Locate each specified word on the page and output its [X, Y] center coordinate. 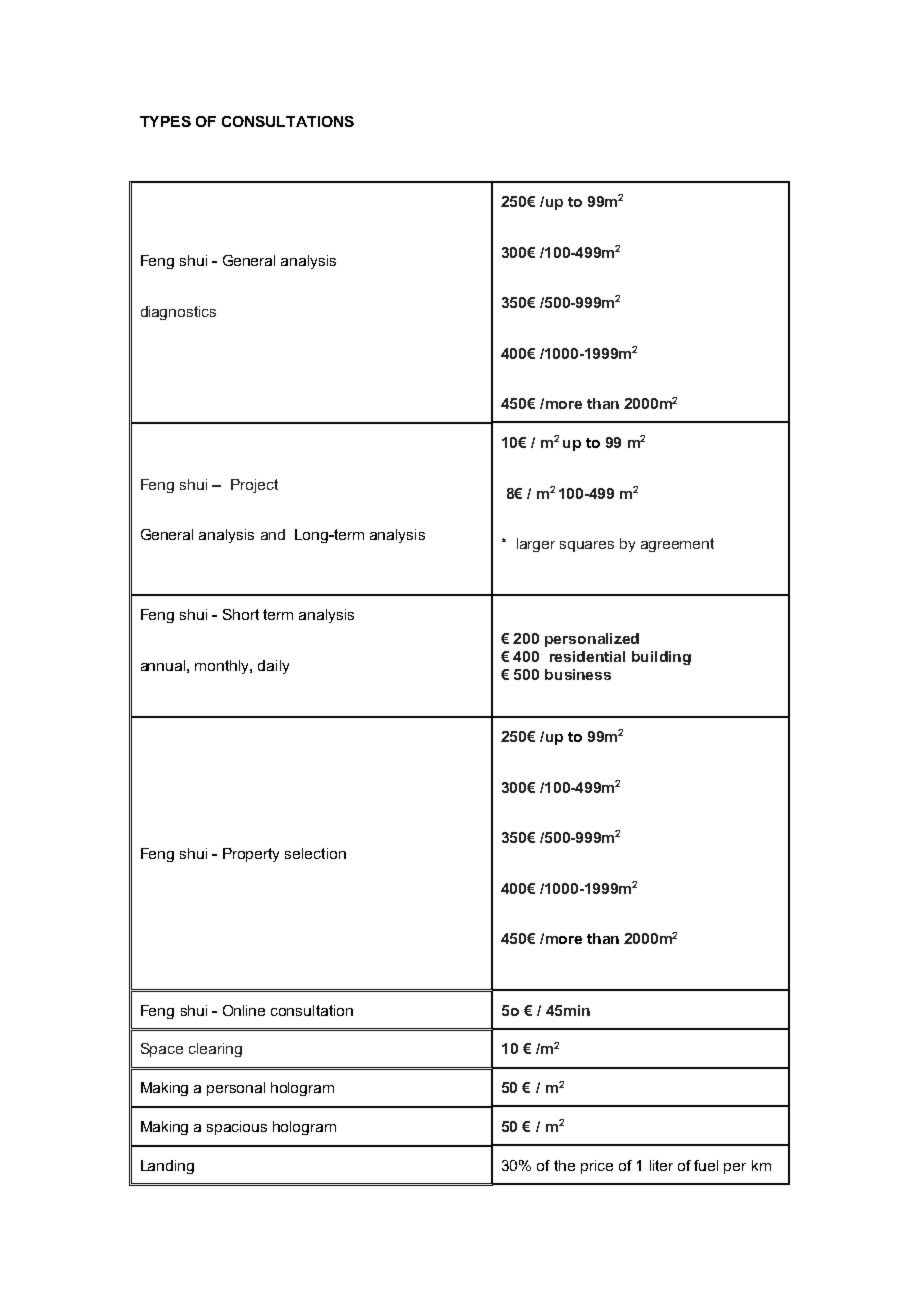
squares [587, 546]
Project [254, 486]
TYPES [165, 121]
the [564, 1165]
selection [315, 853]
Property [251, 855]
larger [536, 545]
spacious [237, 1128]
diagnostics [178, 313]
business [578, 674]
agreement [677, 545]
